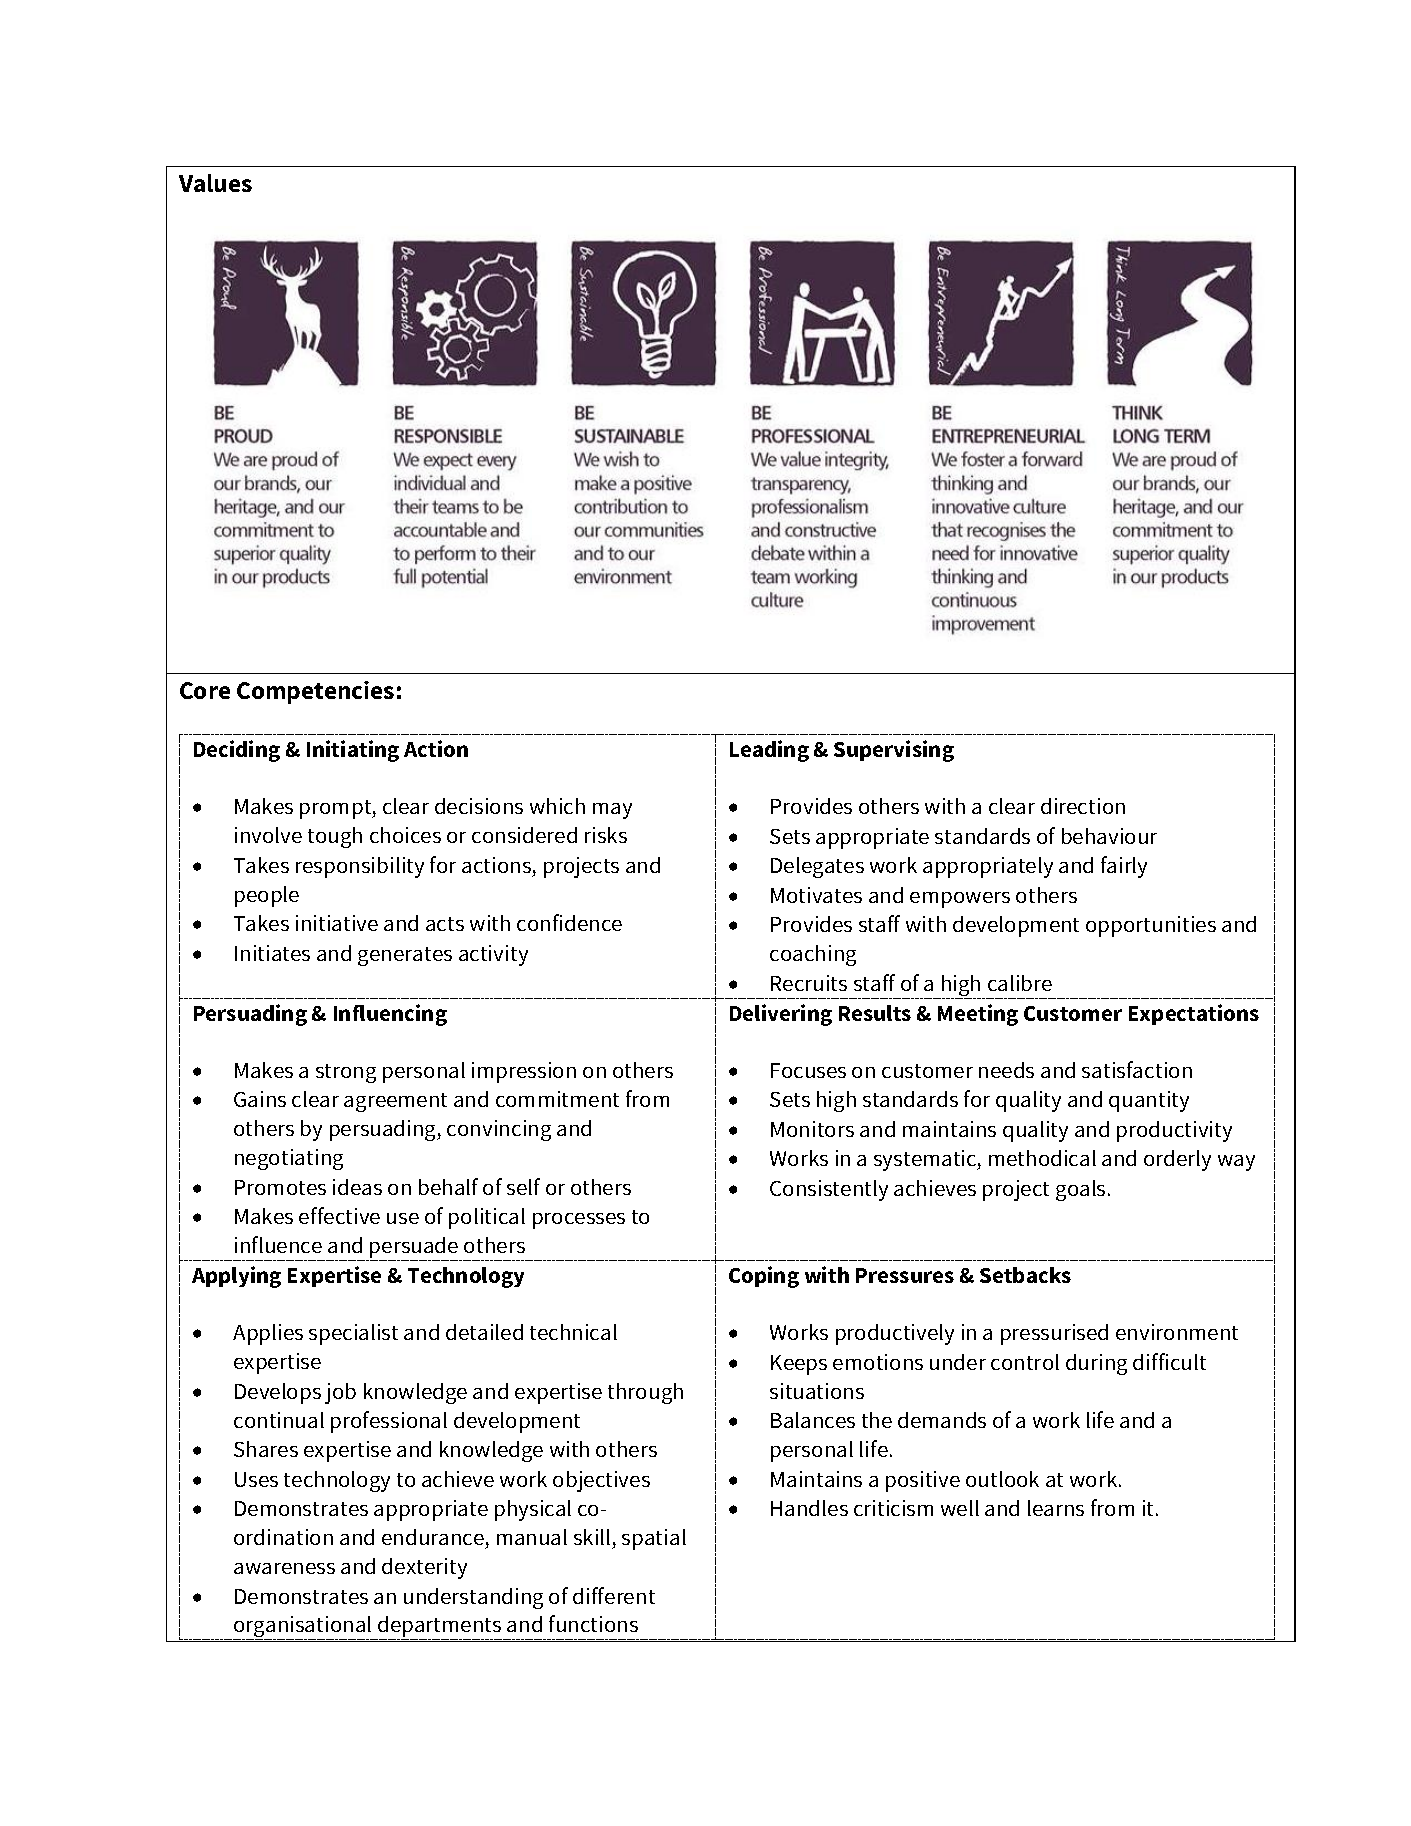  Describe the element at coordinates (284, 1568) in the screenshot. I see `awareness` at that location.
